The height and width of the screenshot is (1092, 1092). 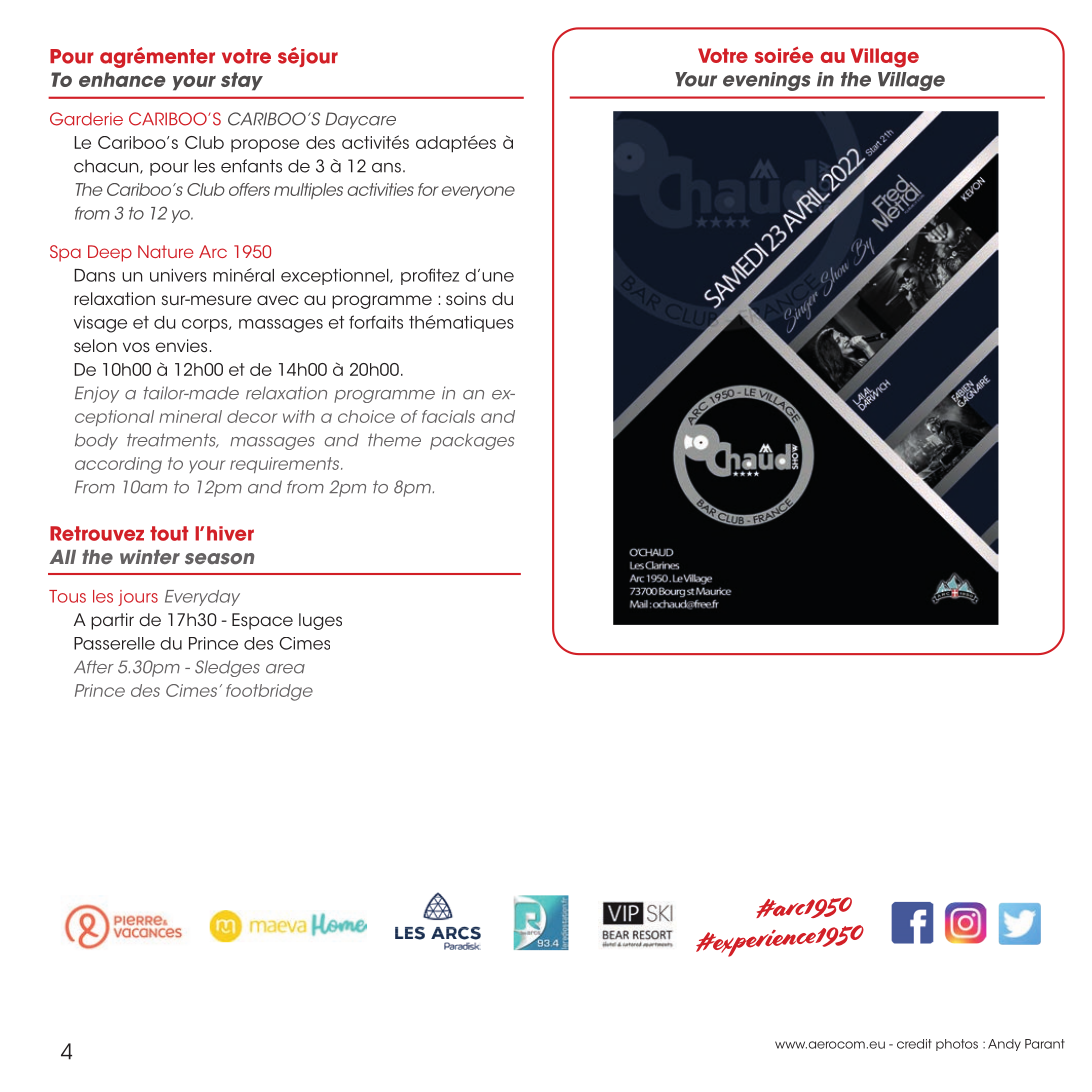 I want to click on Andy, so click(x=1004, y=1045).
